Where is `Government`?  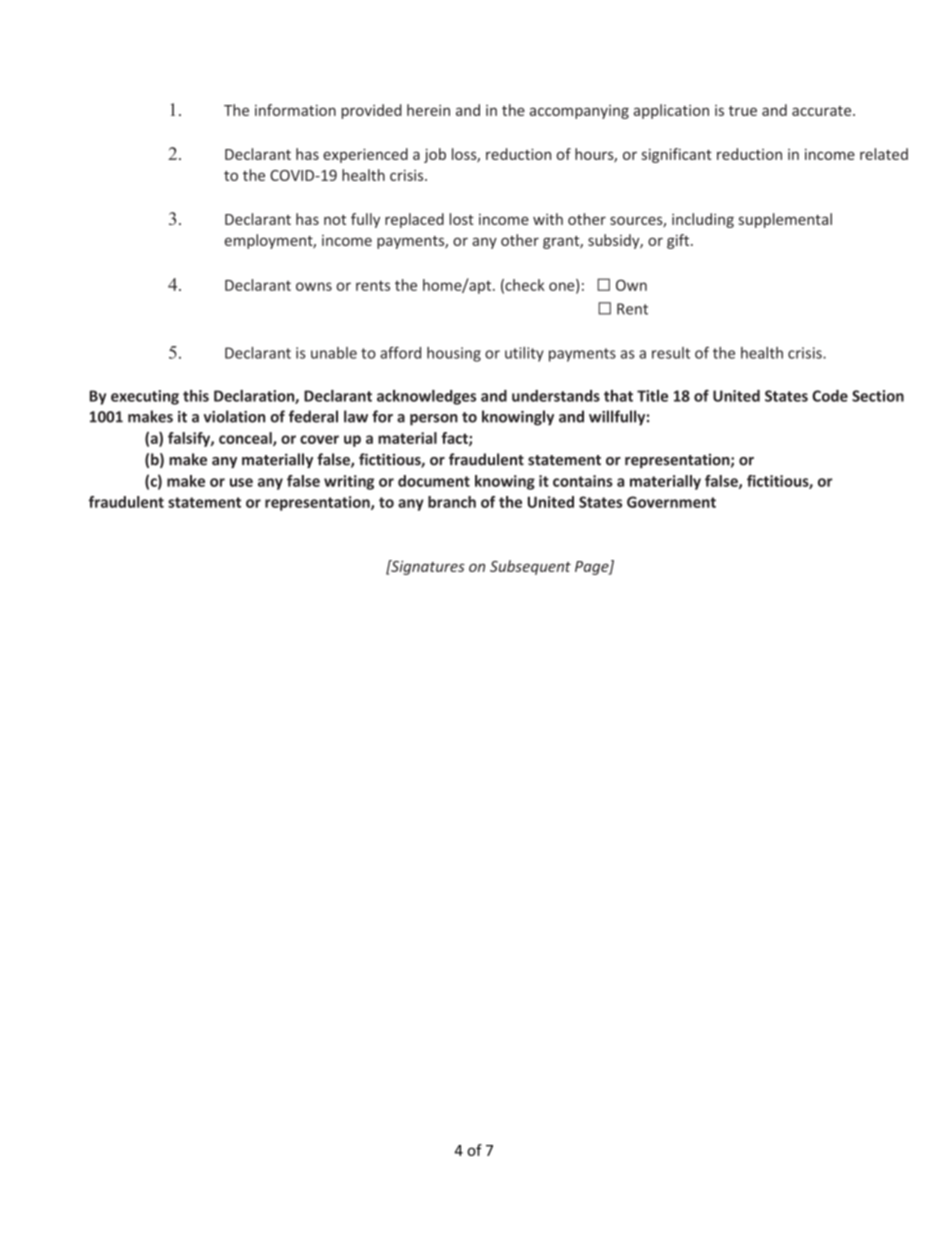 Government is located at coordinates (671, 502).
